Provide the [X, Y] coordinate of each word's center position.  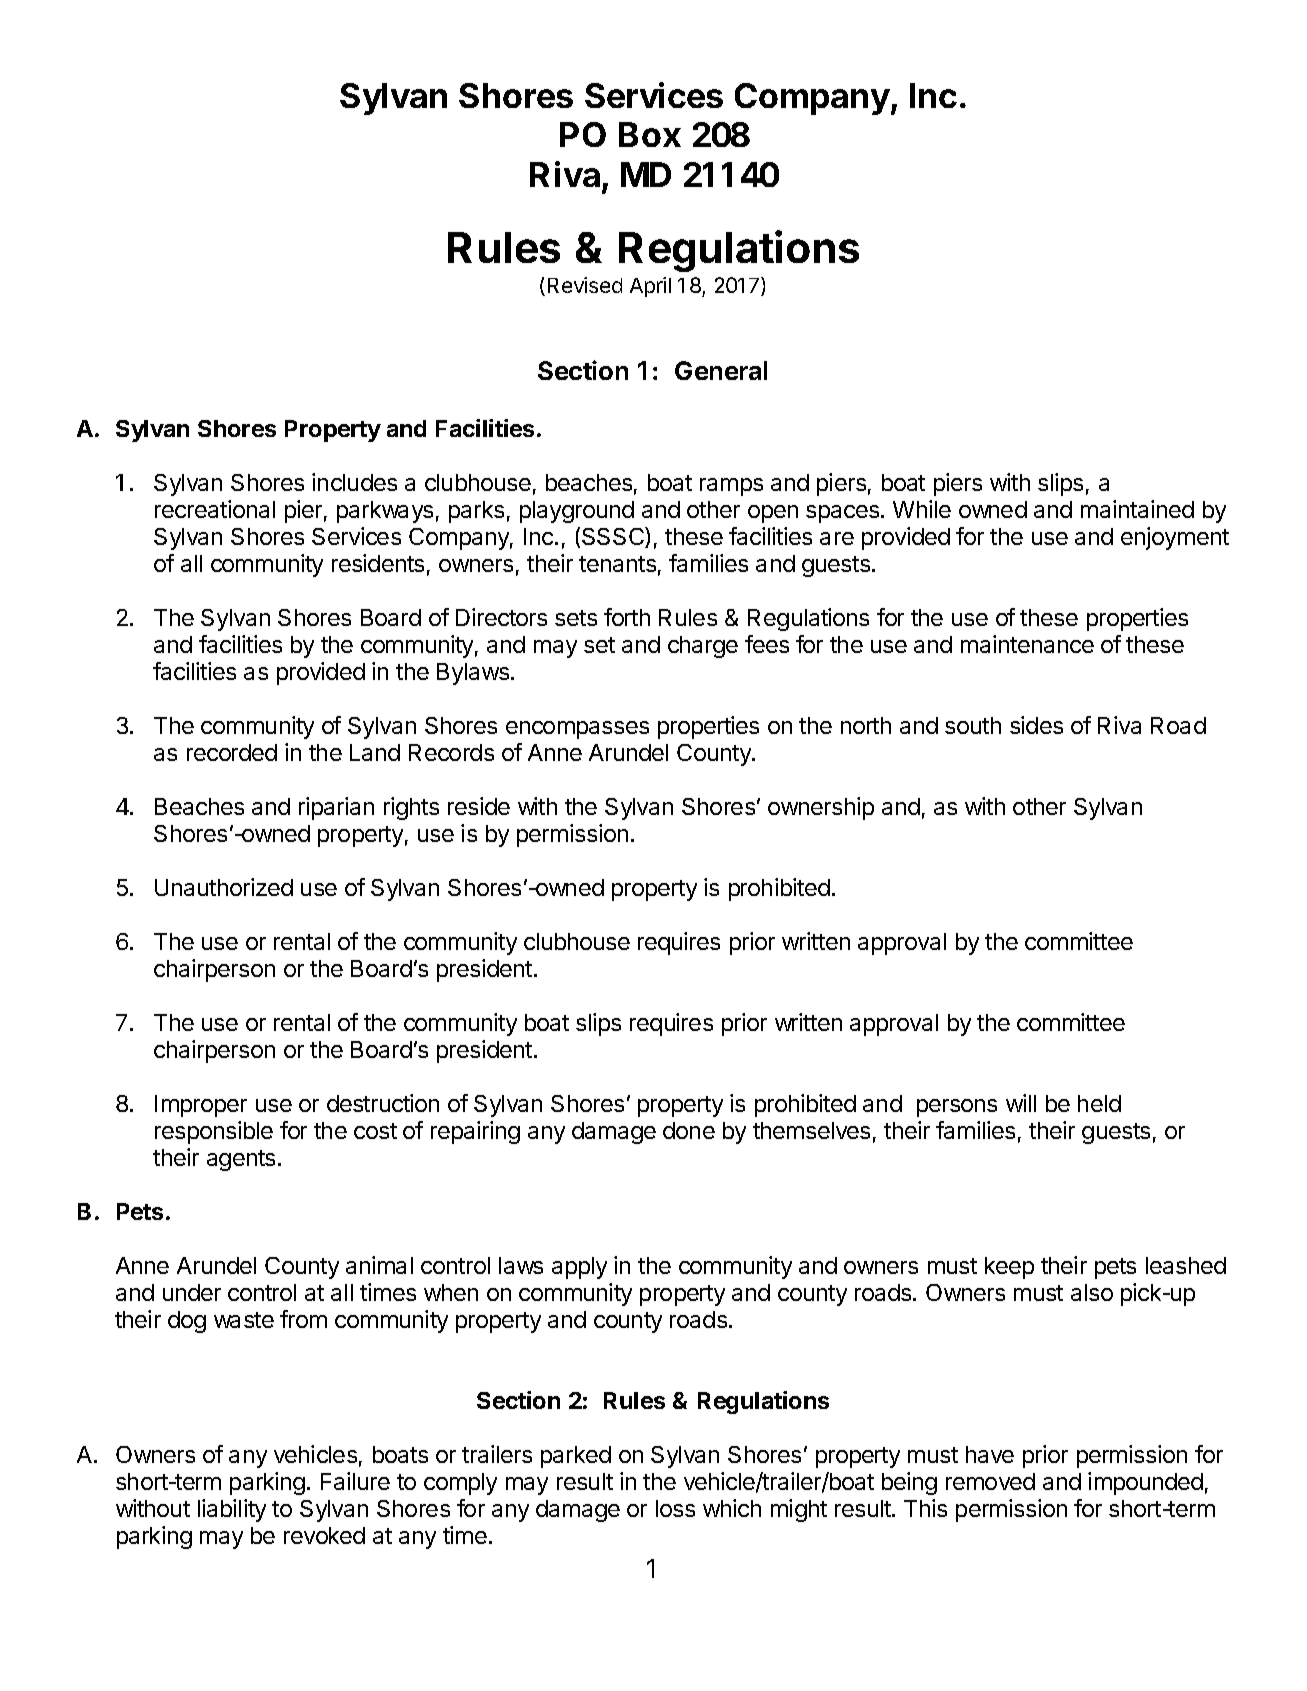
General [721, 370]
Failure [355, 1481]
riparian [336, 808]
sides [1036, 725]
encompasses [577, 730]
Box [650, 134]
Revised [585, 285]
